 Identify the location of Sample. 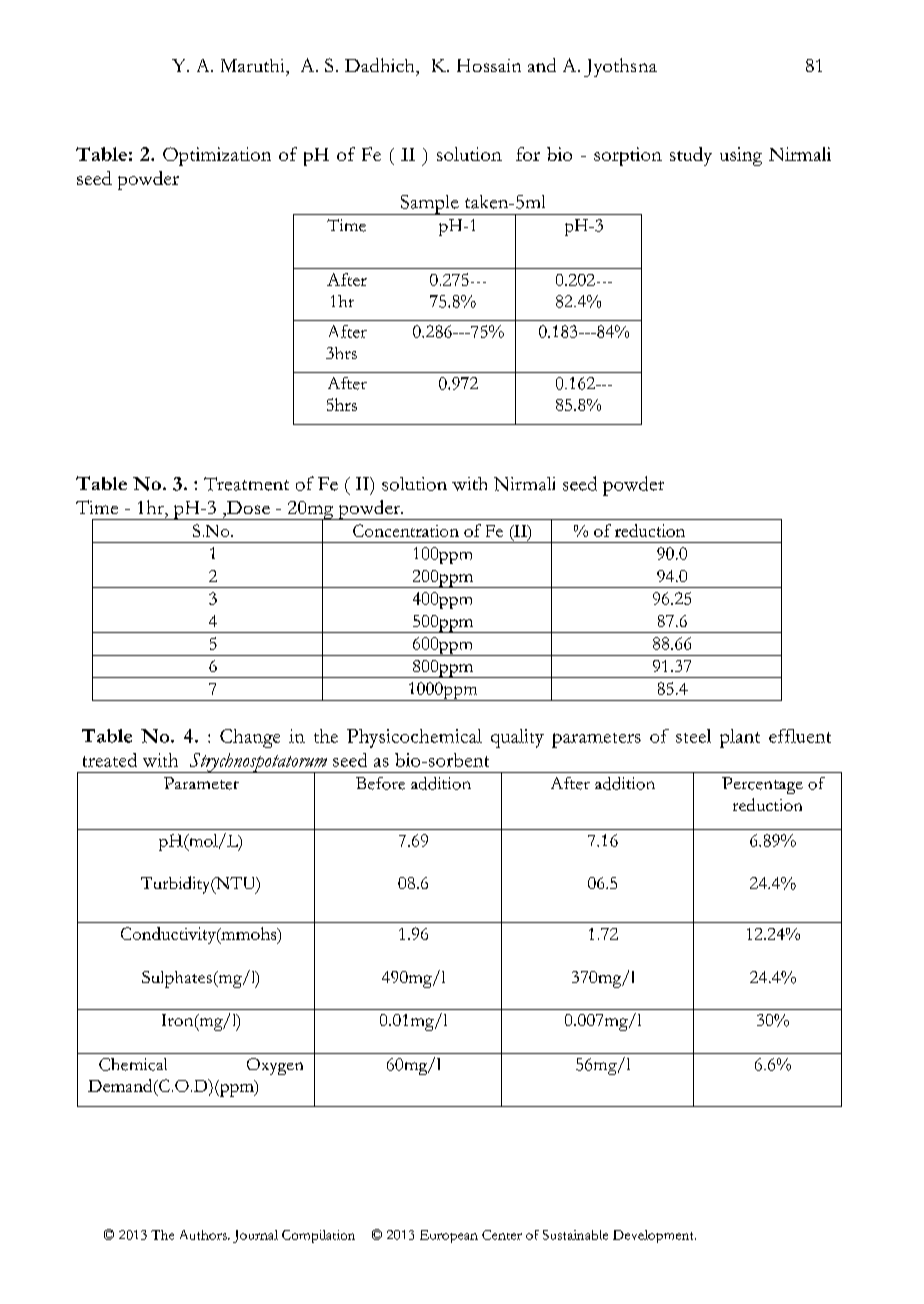
(429, 205).
